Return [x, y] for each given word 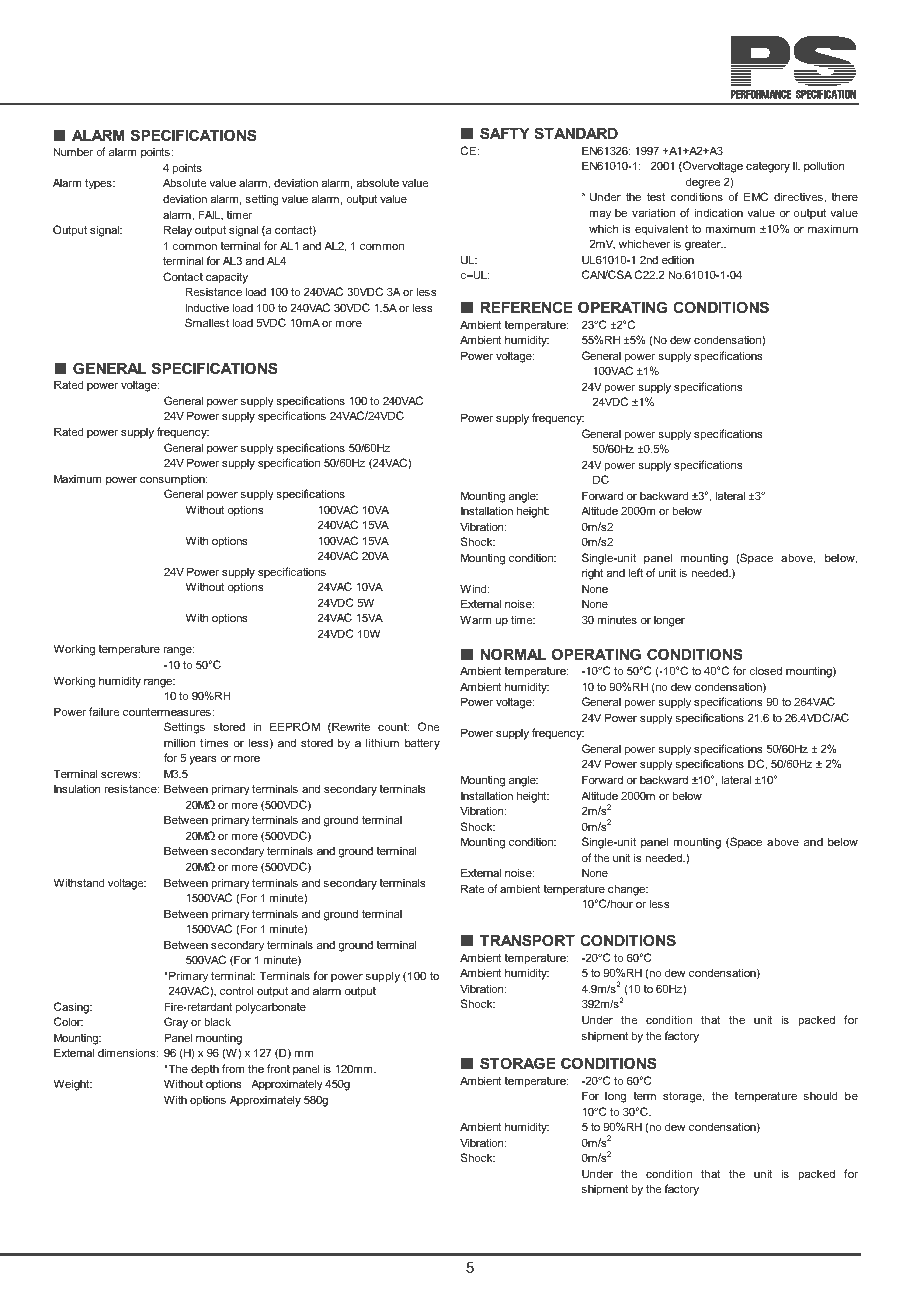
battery [422, 744]
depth [205, 1070]
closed [765, 670]
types [99, 184]
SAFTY [505, 133]
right [592, 574]
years [203, 760]
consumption [173, 479]
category [768, 167]
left [635, 572]
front [278, 1068]
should [820, 1095]
